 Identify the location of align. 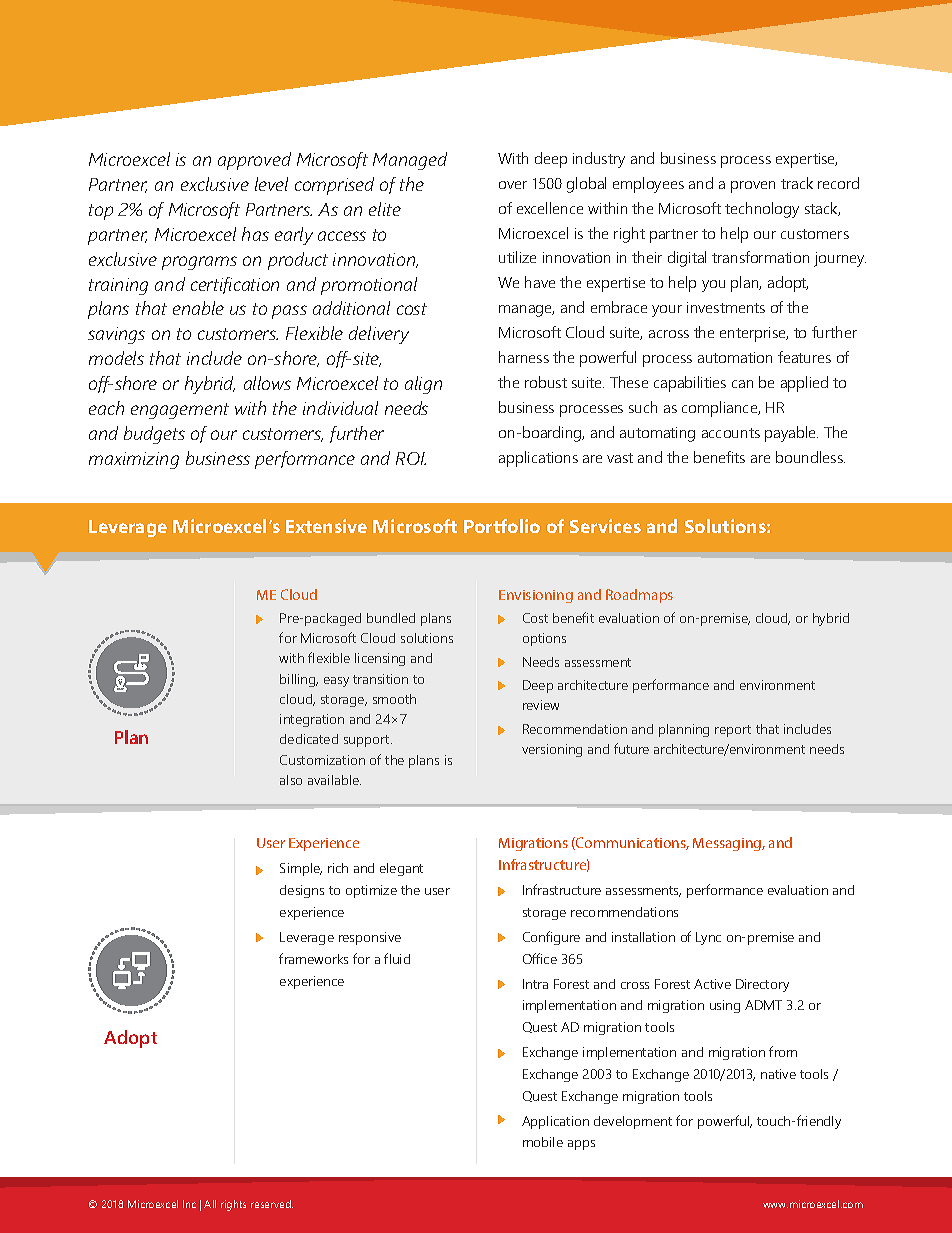
(423, 385).
